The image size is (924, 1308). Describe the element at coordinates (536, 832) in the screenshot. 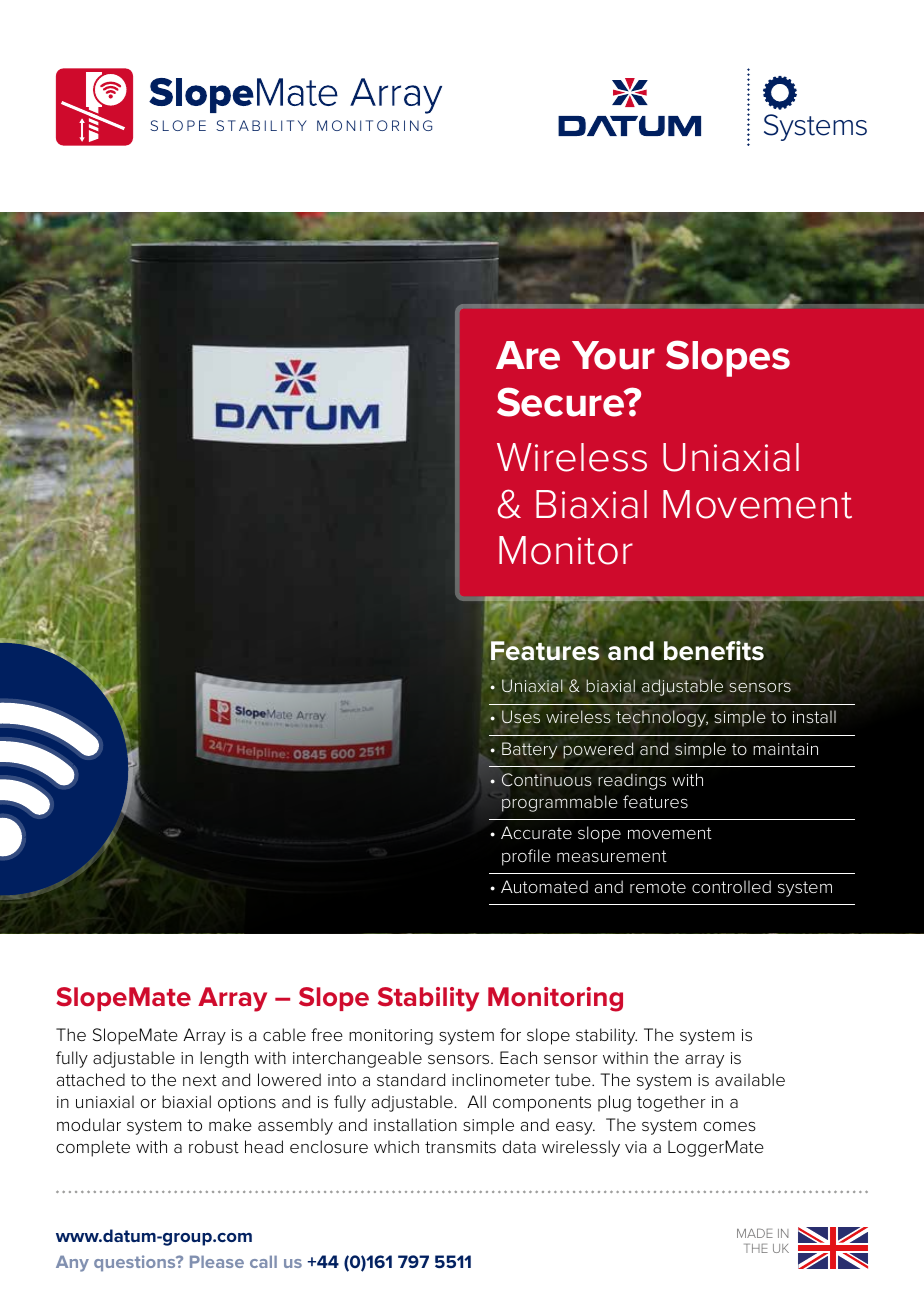

I see `Accurate` at that location.
